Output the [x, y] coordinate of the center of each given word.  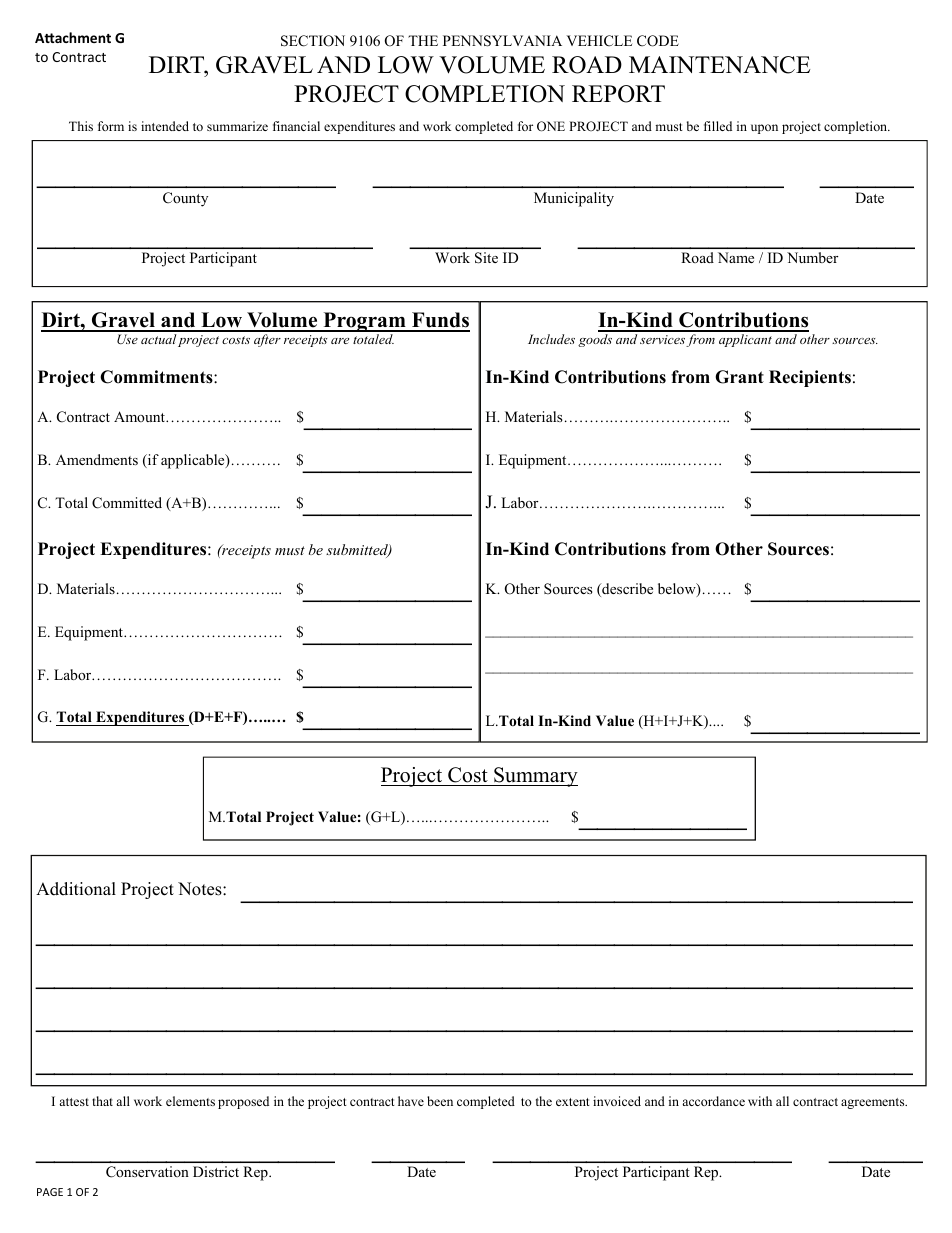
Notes [201, 889]
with [760, 1101]
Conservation [147, 1171]
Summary [535, 777]
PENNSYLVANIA [502, 41]
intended [165, 126]
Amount [140, 416]
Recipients [810, 378]
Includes [551, 339]
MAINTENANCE [719, 65]
